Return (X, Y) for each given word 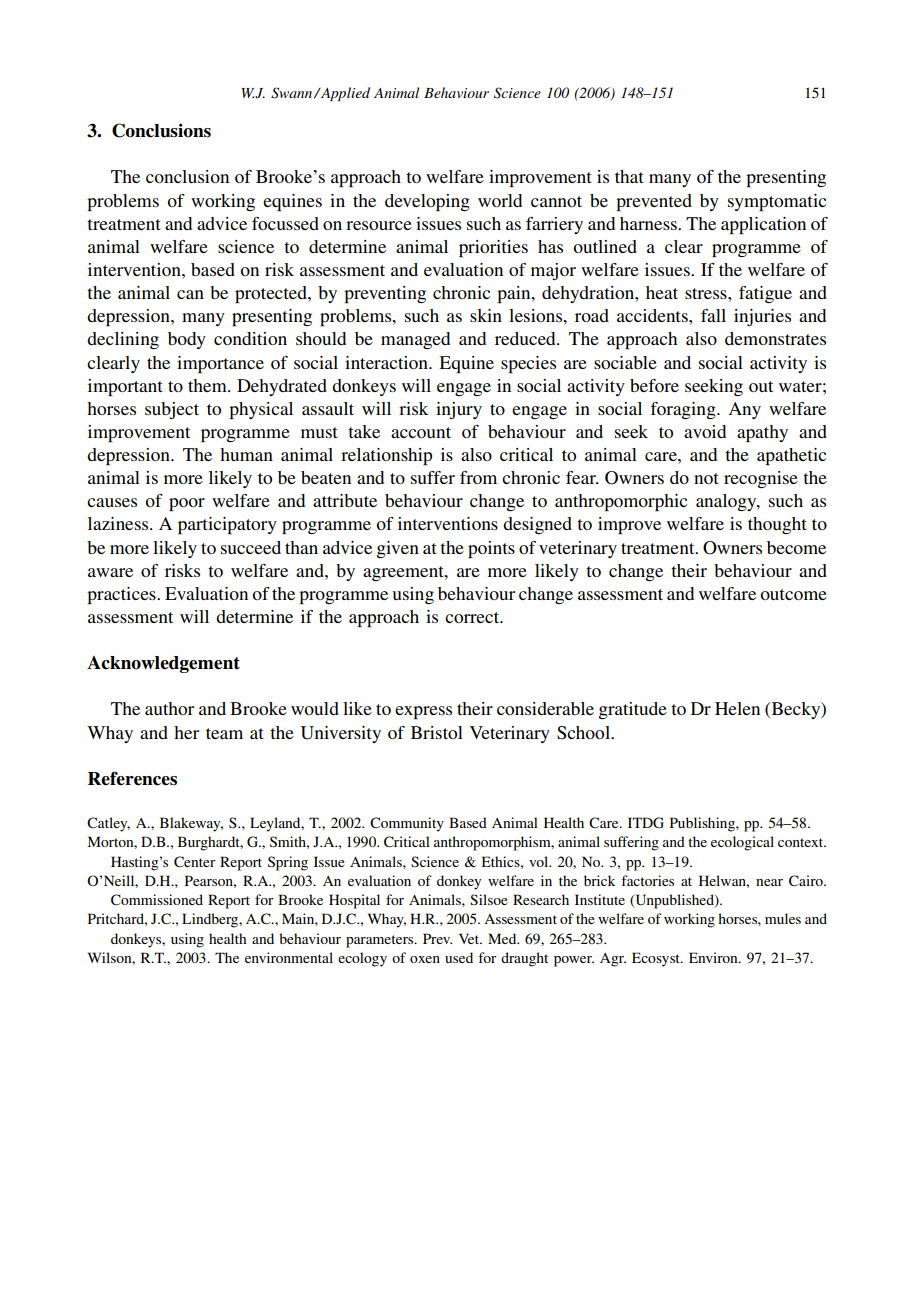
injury (459, 410)
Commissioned (157, 900)
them (208, 385)
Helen (737, 708)
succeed (251, 547)
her (186, 732)
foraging (684, 410)
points (491, 549)
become (796, 547)
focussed (285, 223)
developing (427, 202)
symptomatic (777, 202)
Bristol (437, 732)
